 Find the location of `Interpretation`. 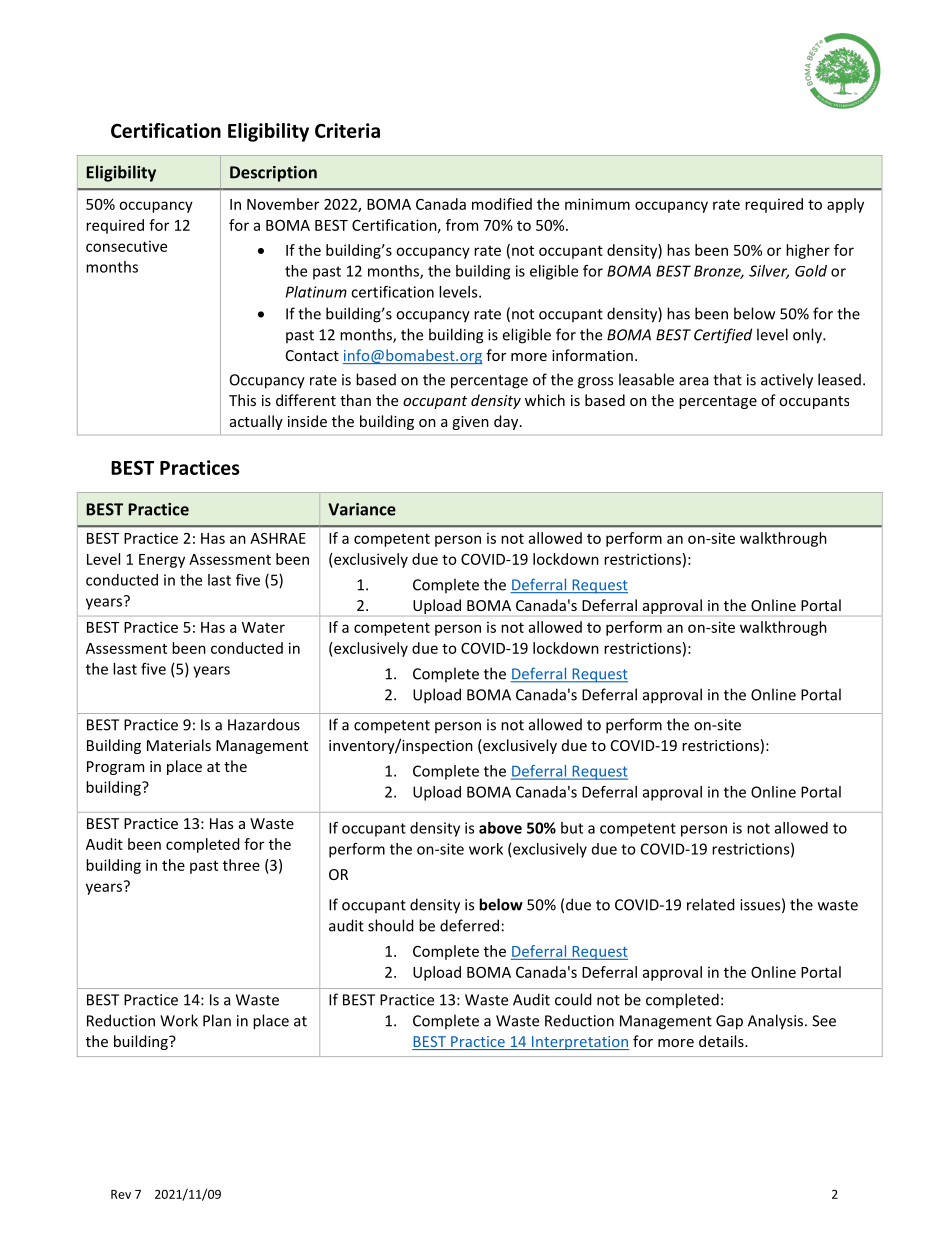

Interpretation is located at coordinates (579, 1043).
